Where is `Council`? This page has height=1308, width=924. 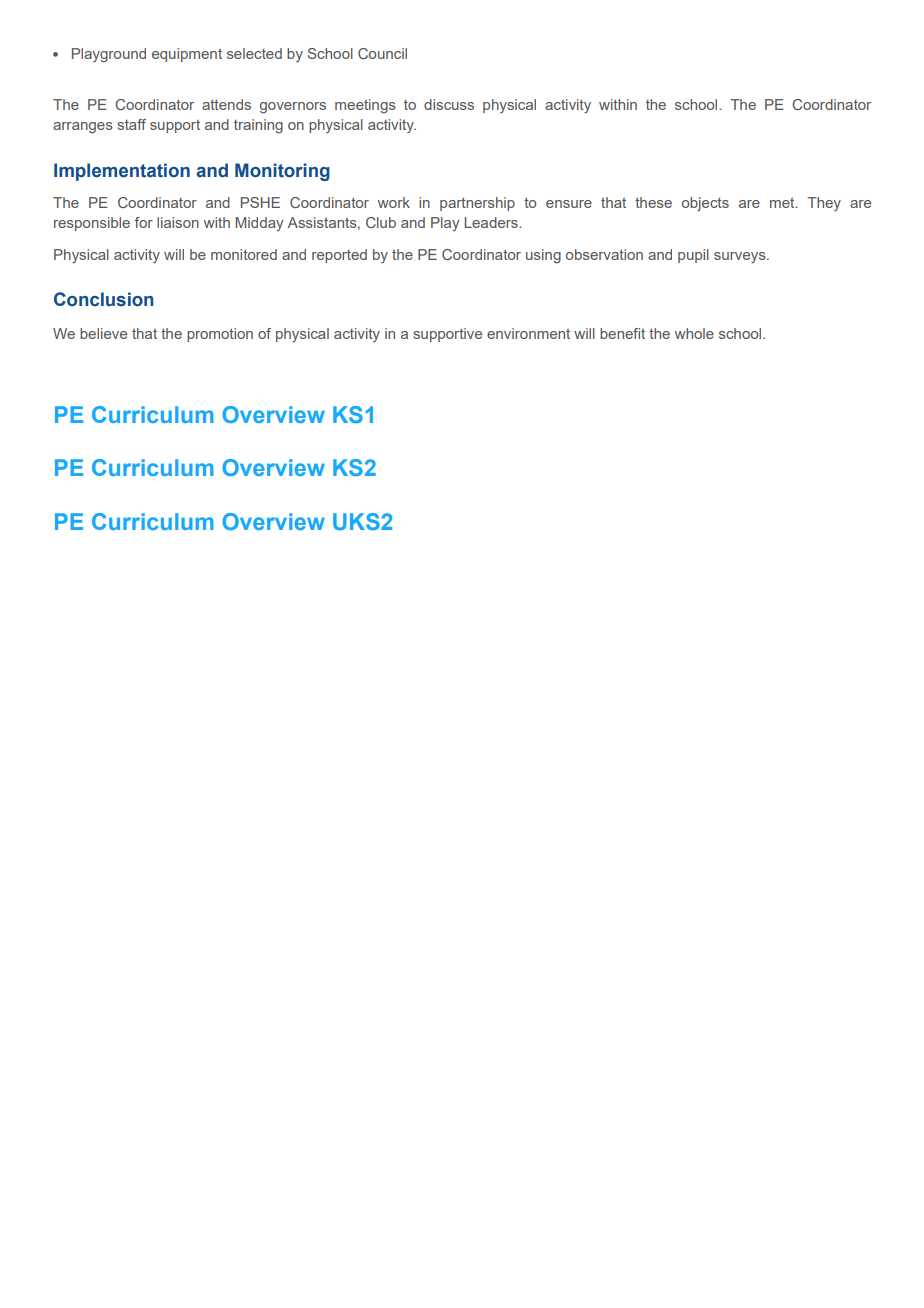 Council is located at coordinates (382, 53).
